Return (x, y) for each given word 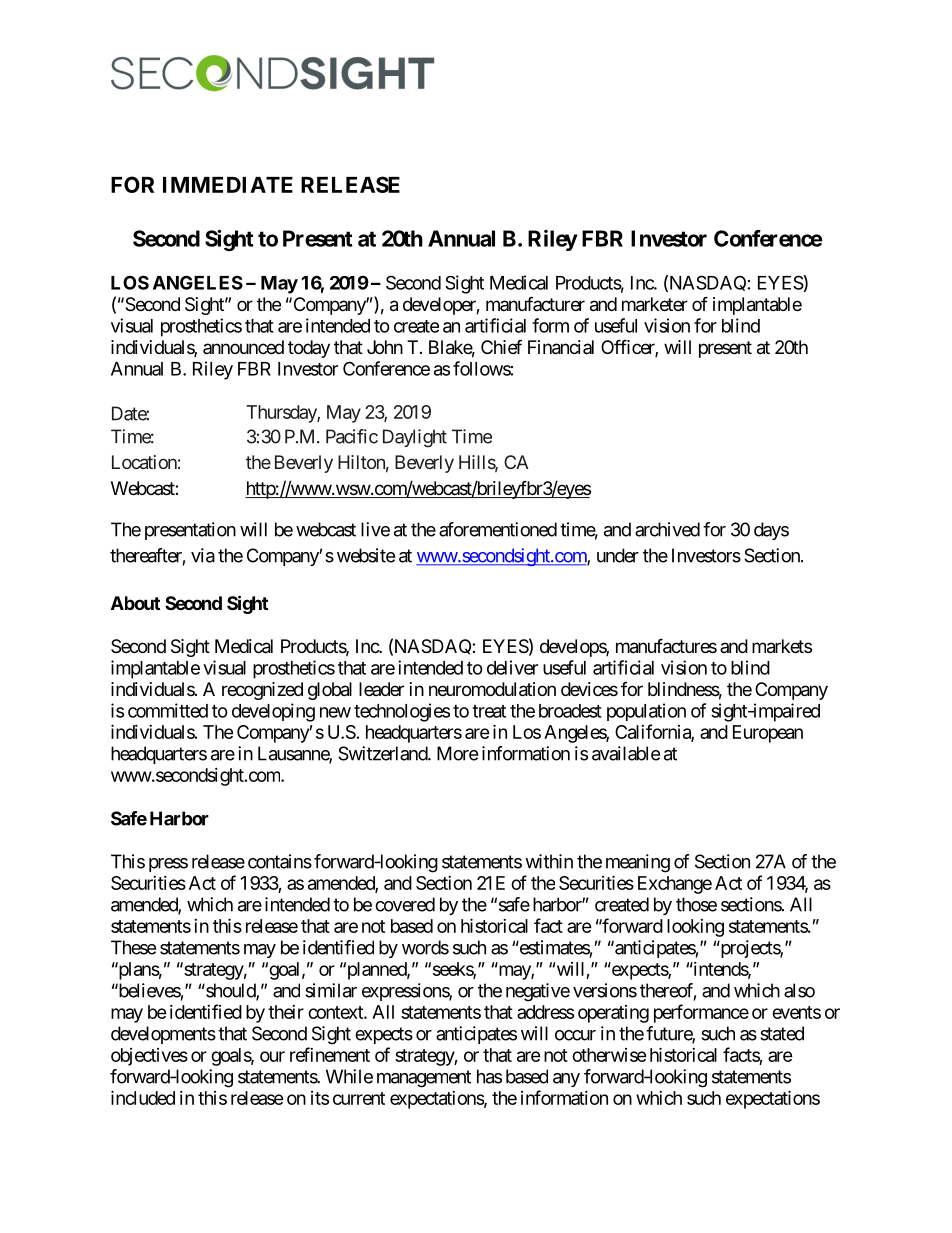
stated (782, 1033)
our (272, 1056)
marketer (655, 304)
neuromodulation (492, 689)
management (424, 1079)
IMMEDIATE (228, 185)
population (646, 712)
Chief (501, 346)
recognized (262, 691)
